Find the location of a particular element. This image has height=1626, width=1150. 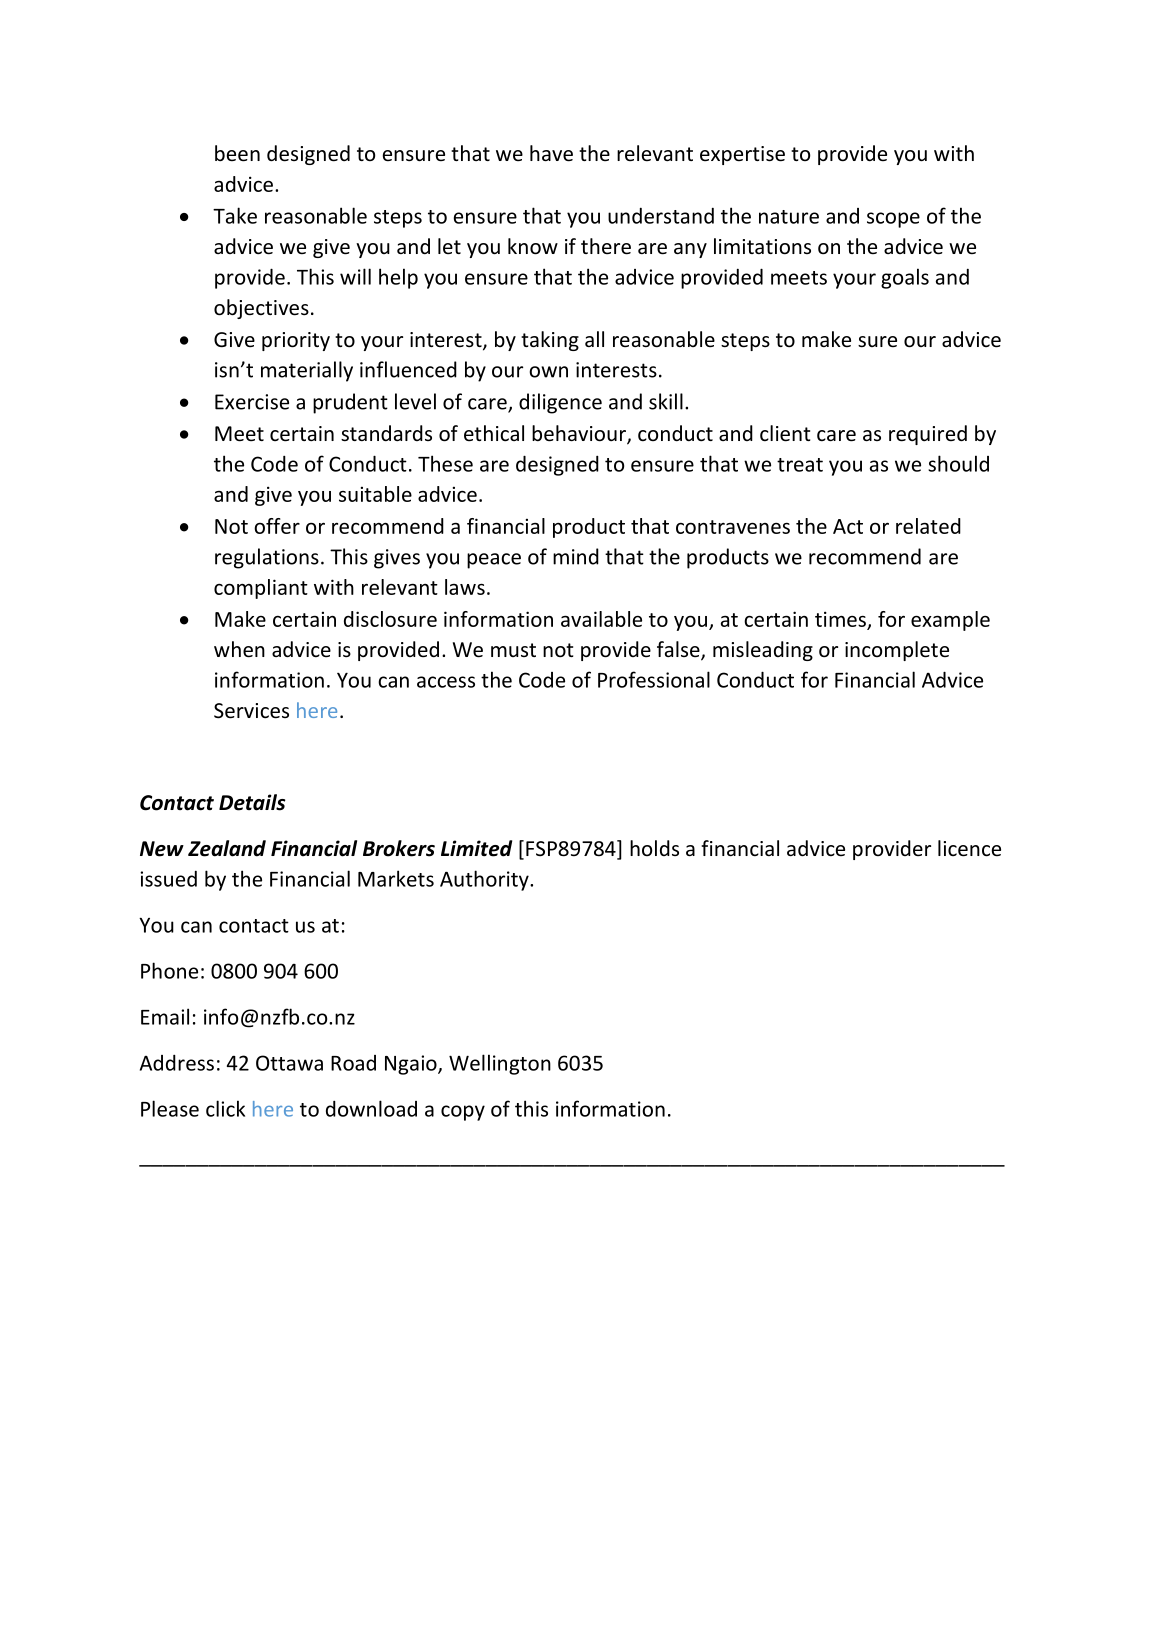

have is located at coordinates (551, 153).
